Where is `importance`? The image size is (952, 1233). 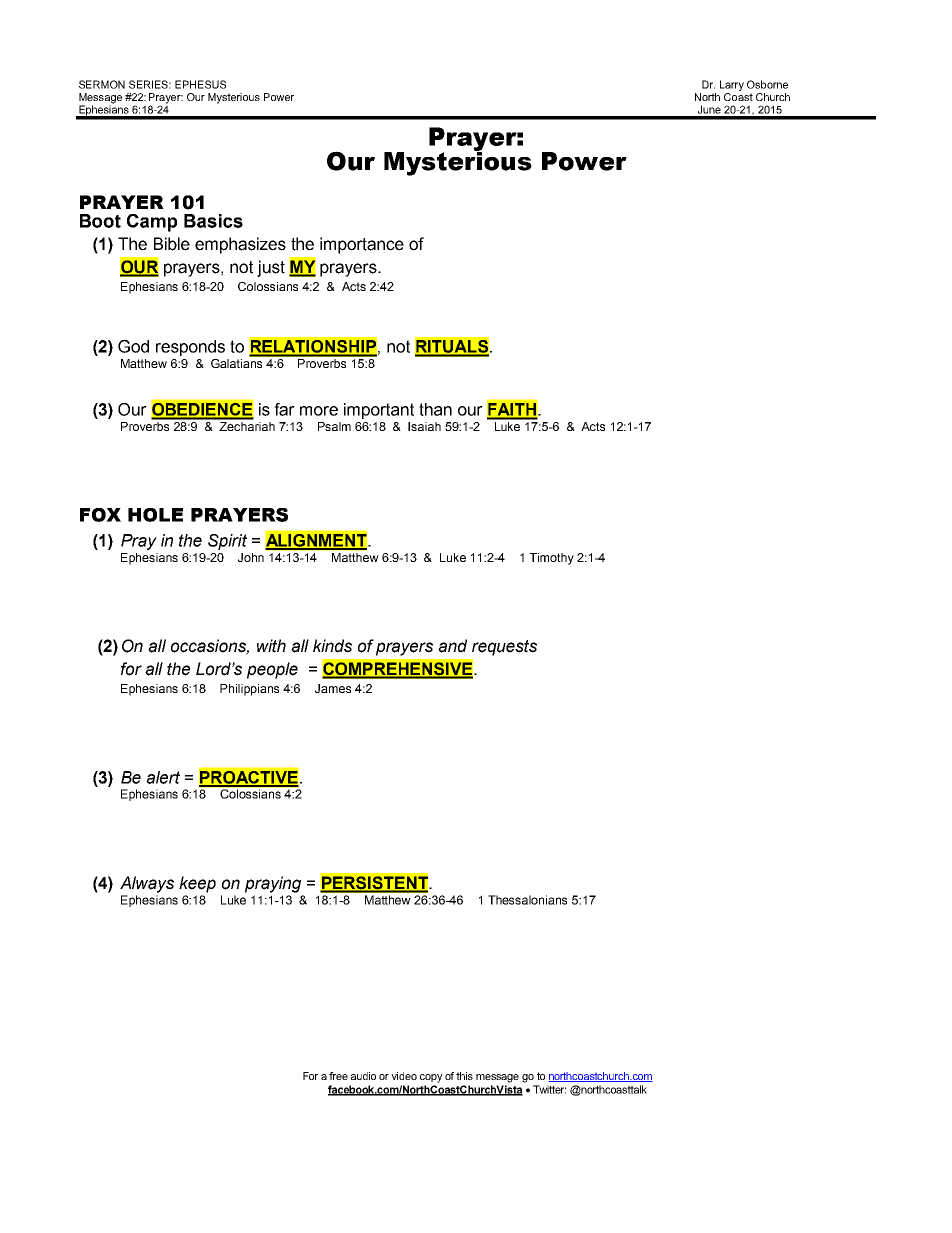 importance is located at coordinates (362, 245).
